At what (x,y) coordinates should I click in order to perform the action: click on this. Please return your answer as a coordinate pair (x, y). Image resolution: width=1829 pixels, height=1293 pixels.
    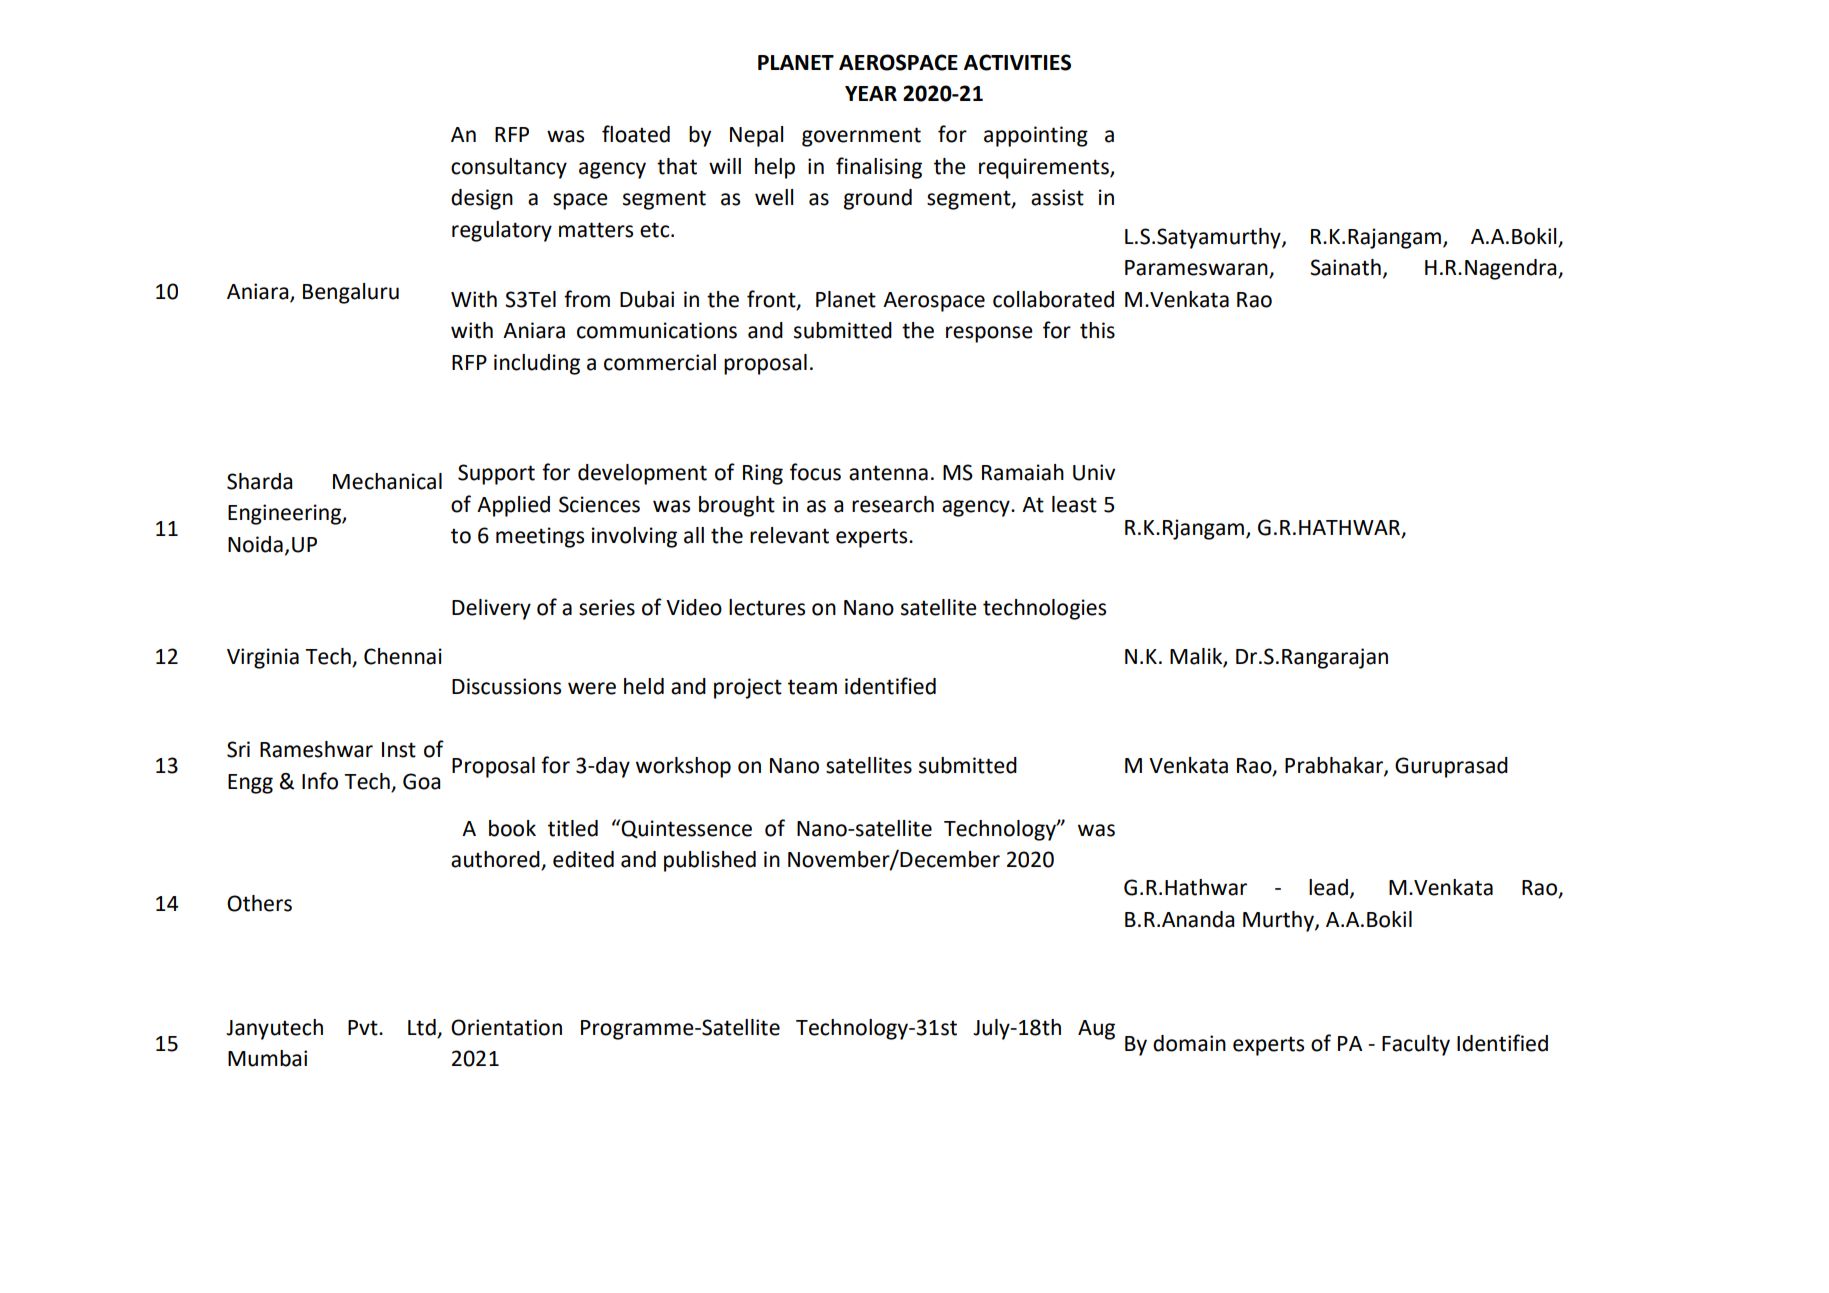
    Looking at the image, I should click on (1097, 330).
